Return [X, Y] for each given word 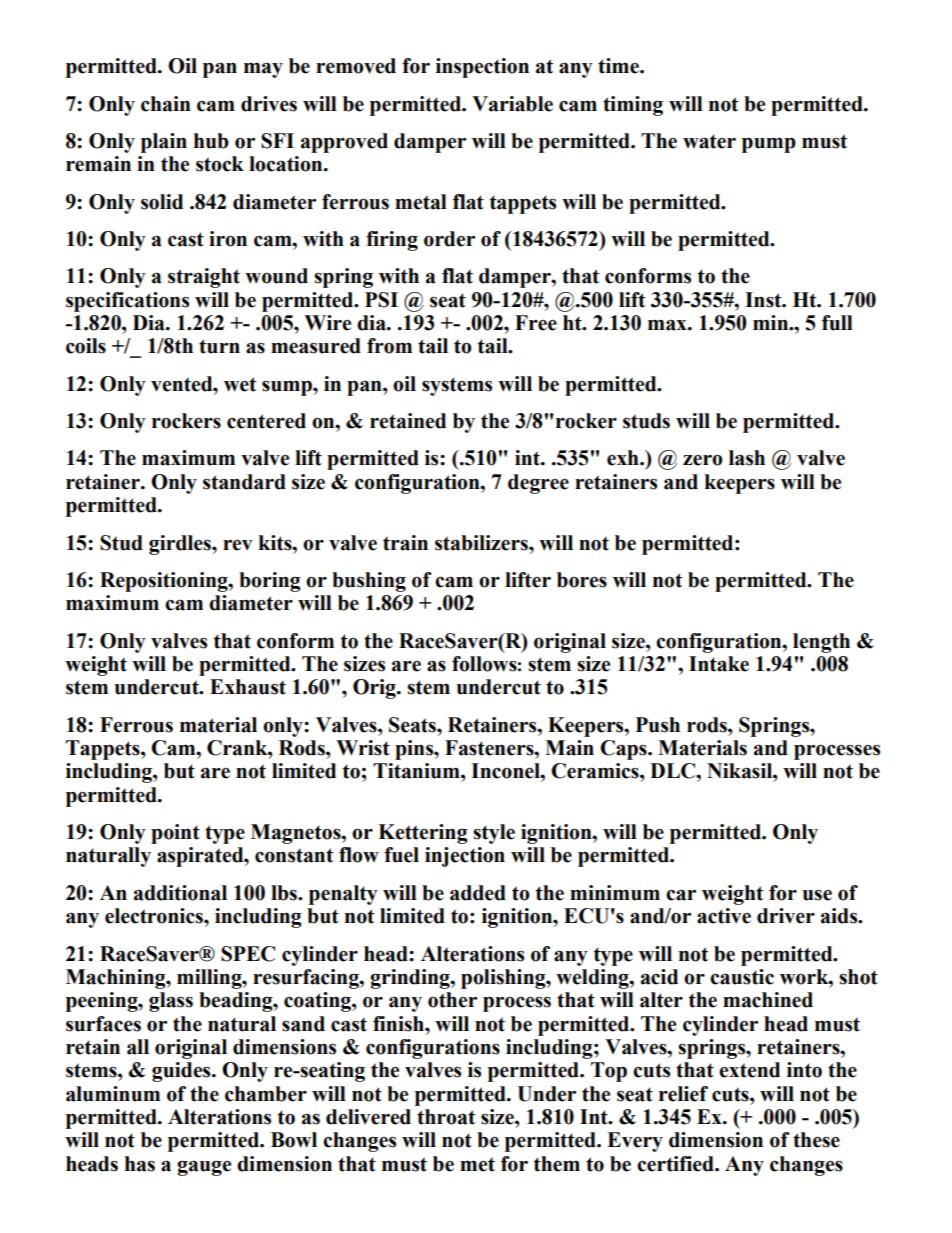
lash [747, 458]
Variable [512, 104]
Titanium [417, 771]
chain [166, 104]
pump [769, 145]
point [175, 834]
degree [538, 484]
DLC [674, 771]
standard [244, 482]
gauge [204, 1168]
